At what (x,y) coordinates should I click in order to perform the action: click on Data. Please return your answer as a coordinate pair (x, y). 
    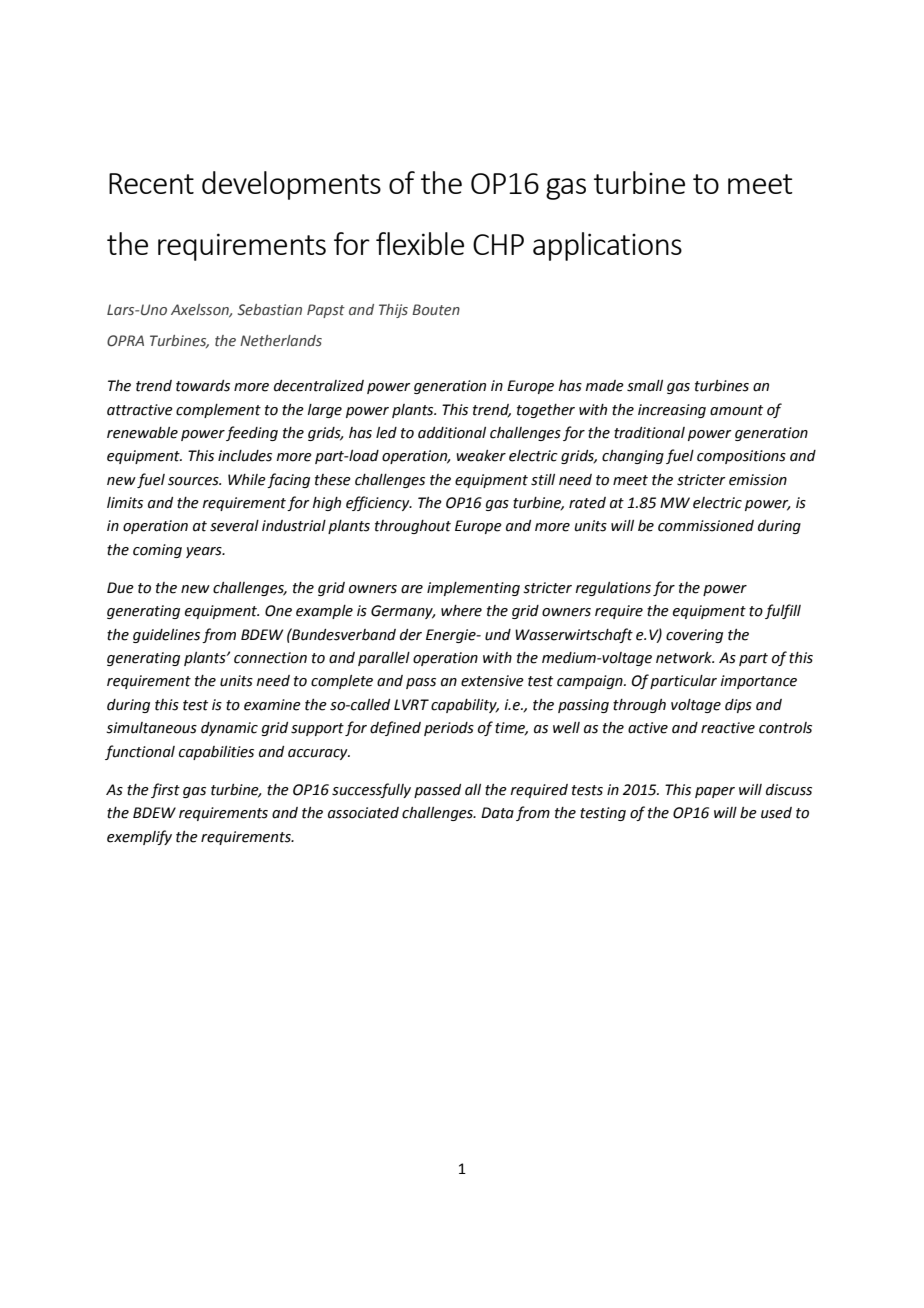
    Looking at the image, I should click on (497, 813).
